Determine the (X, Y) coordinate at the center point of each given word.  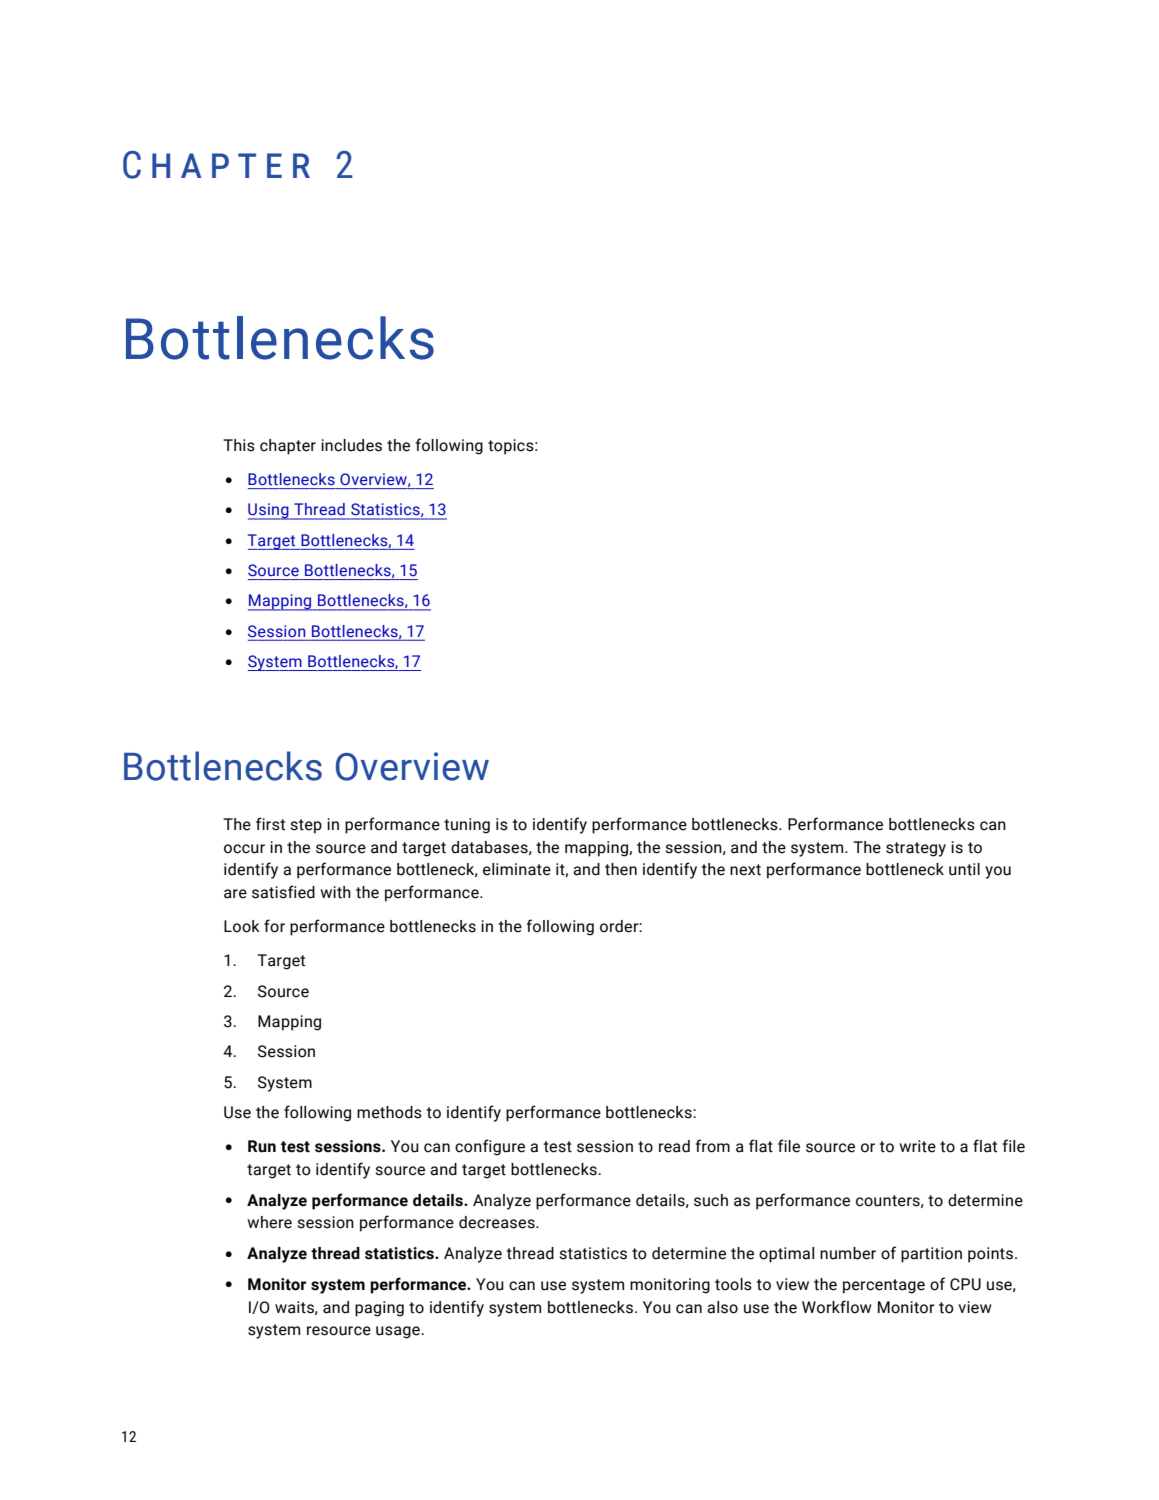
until (964, 869)
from (713, 1146)
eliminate (517, 869)
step (306, 826)
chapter (288, 447)
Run (262, 1146)
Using (269, 511)
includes (351, 445)
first (270, 824)
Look (242, 926)
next (745, 870)
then (621, 869)
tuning (467, 826)
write (918, 1146)
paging (379, 1309)
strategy (916, 849)
